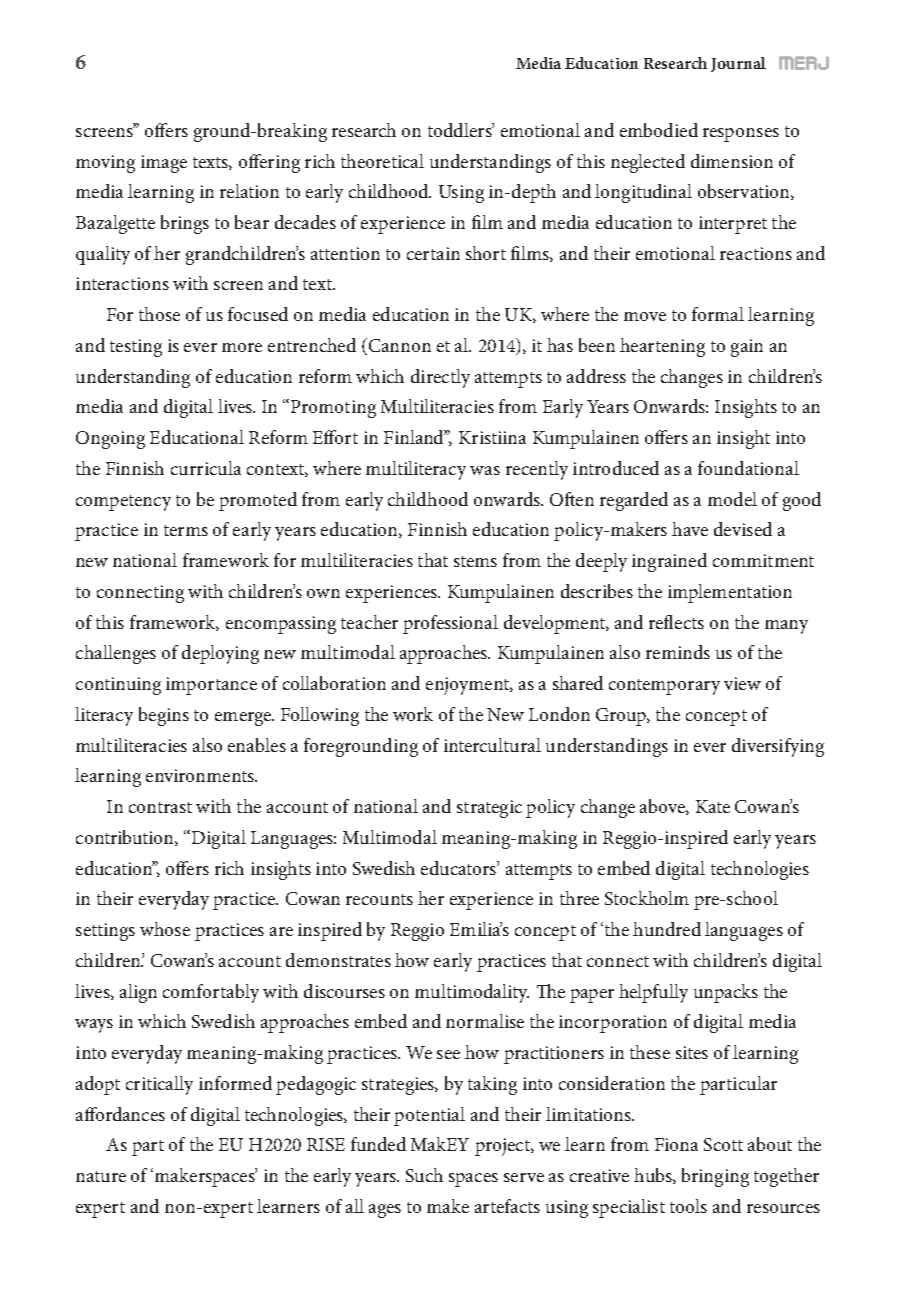 The image size is (924, 1305). What do you see at coordinates (748, 468) in the page?
I see `foundational` at bounding box center [748, 468].
